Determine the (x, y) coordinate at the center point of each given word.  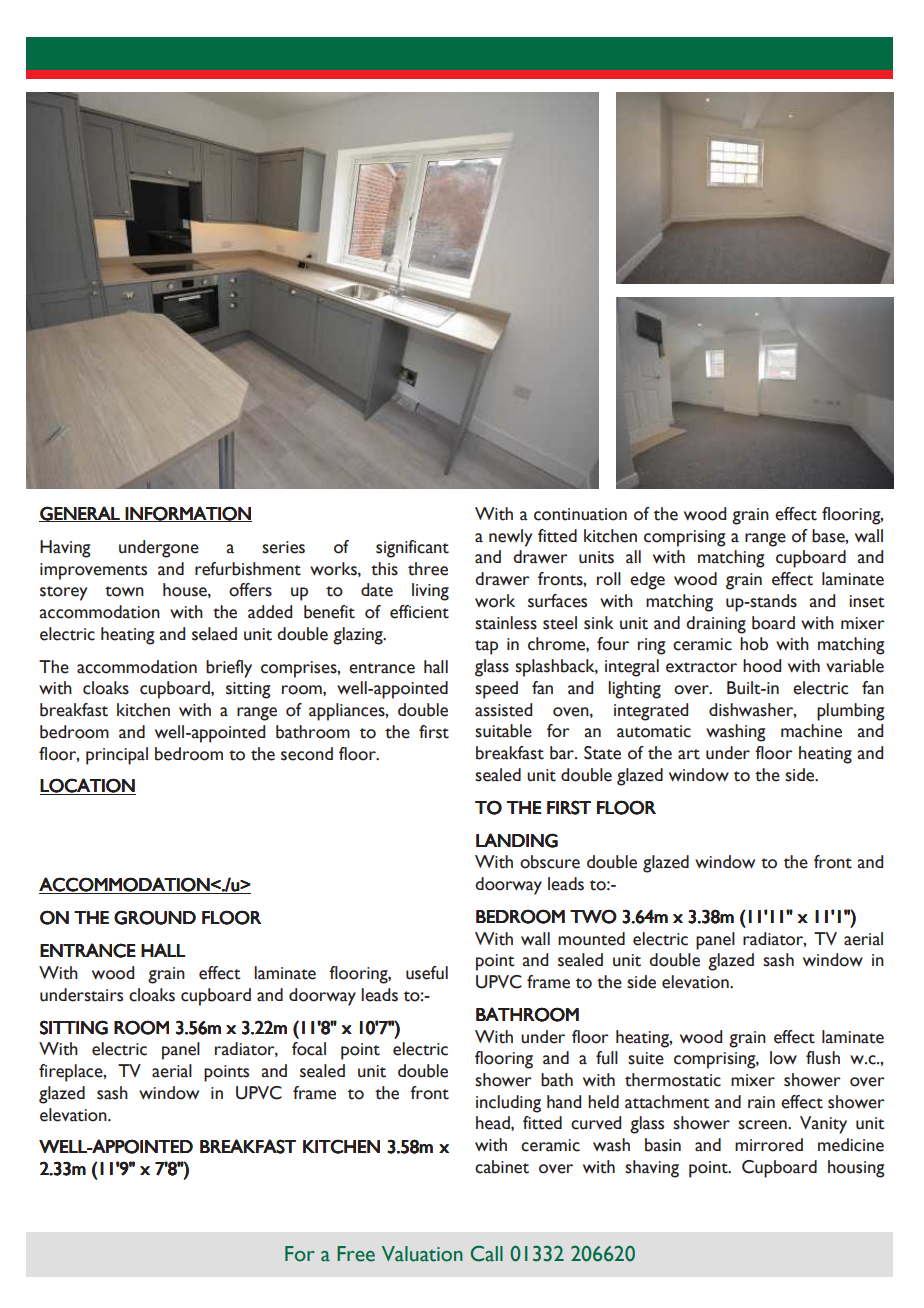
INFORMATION (187, 514)
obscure (550, 862)
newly (510, 538)
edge (647, 581)
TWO (593, 916)
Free (356, 1254)
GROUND (155, 917)
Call (487, 1253)
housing (856, 1169)
